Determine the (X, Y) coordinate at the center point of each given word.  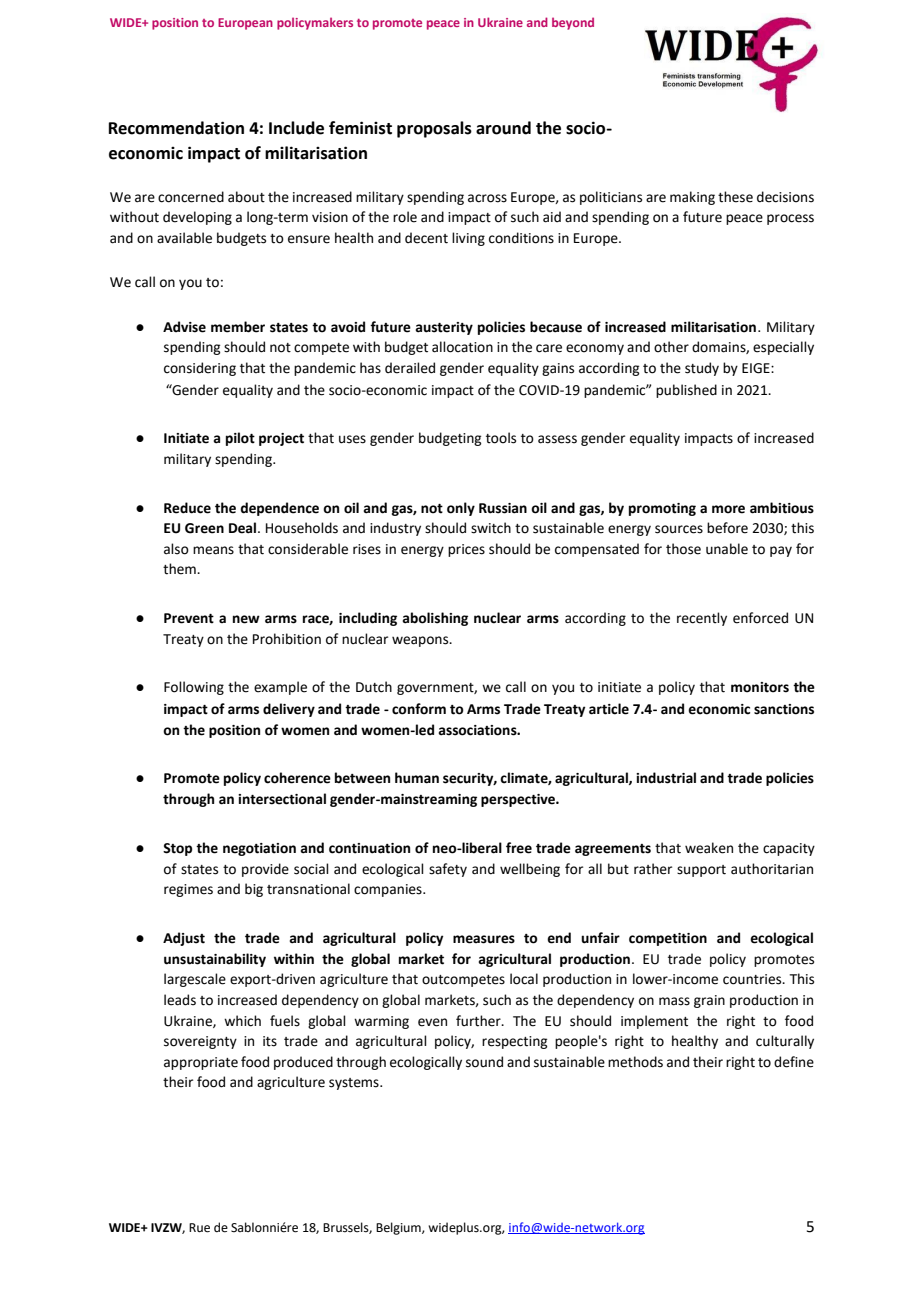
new (246, 619)
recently (702, 619)
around (503, 128)
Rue (199, 1228)
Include (296, 128)
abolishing (435, 619)
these (735, 197)
